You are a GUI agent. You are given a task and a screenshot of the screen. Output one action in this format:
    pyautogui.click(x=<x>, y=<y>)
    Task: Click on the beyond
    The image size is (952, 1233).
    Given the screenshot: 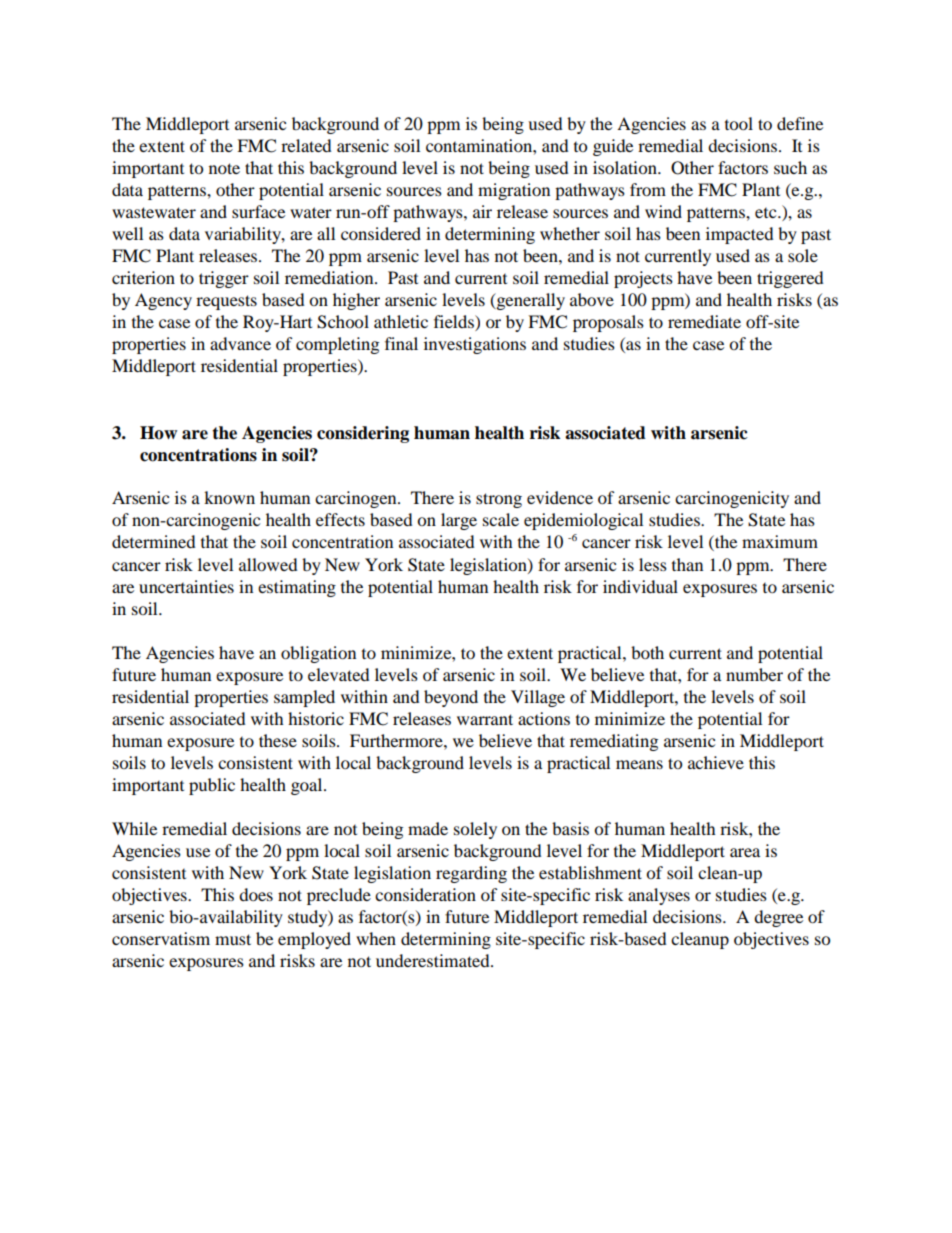 What is the action you would take?
    pyautogui.click(x=451, y=698)
